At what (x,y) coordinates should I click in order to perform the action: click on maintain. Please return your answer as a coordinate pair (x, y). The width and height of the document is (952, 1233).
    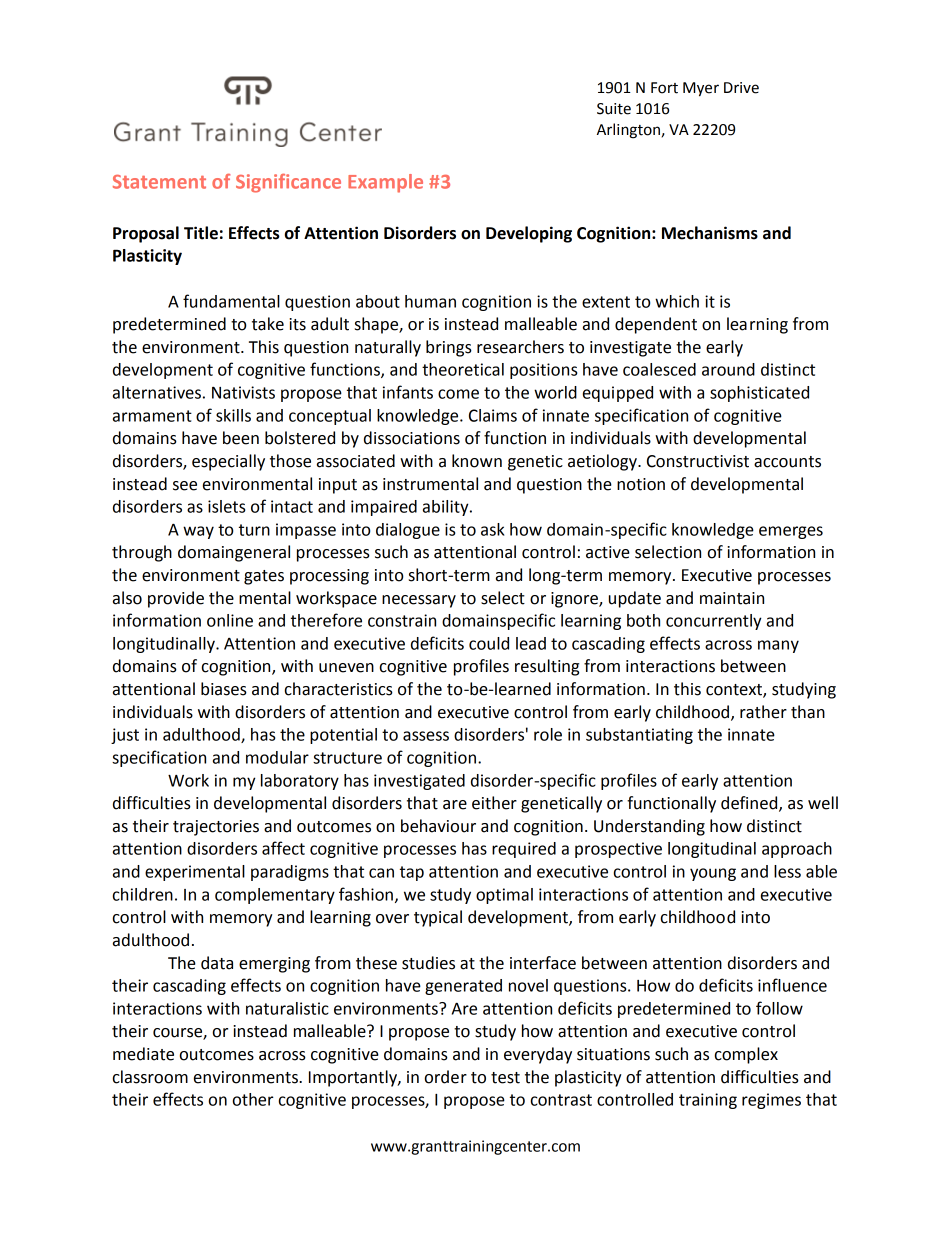
    Looking at the image, I should click on (732, 598).
